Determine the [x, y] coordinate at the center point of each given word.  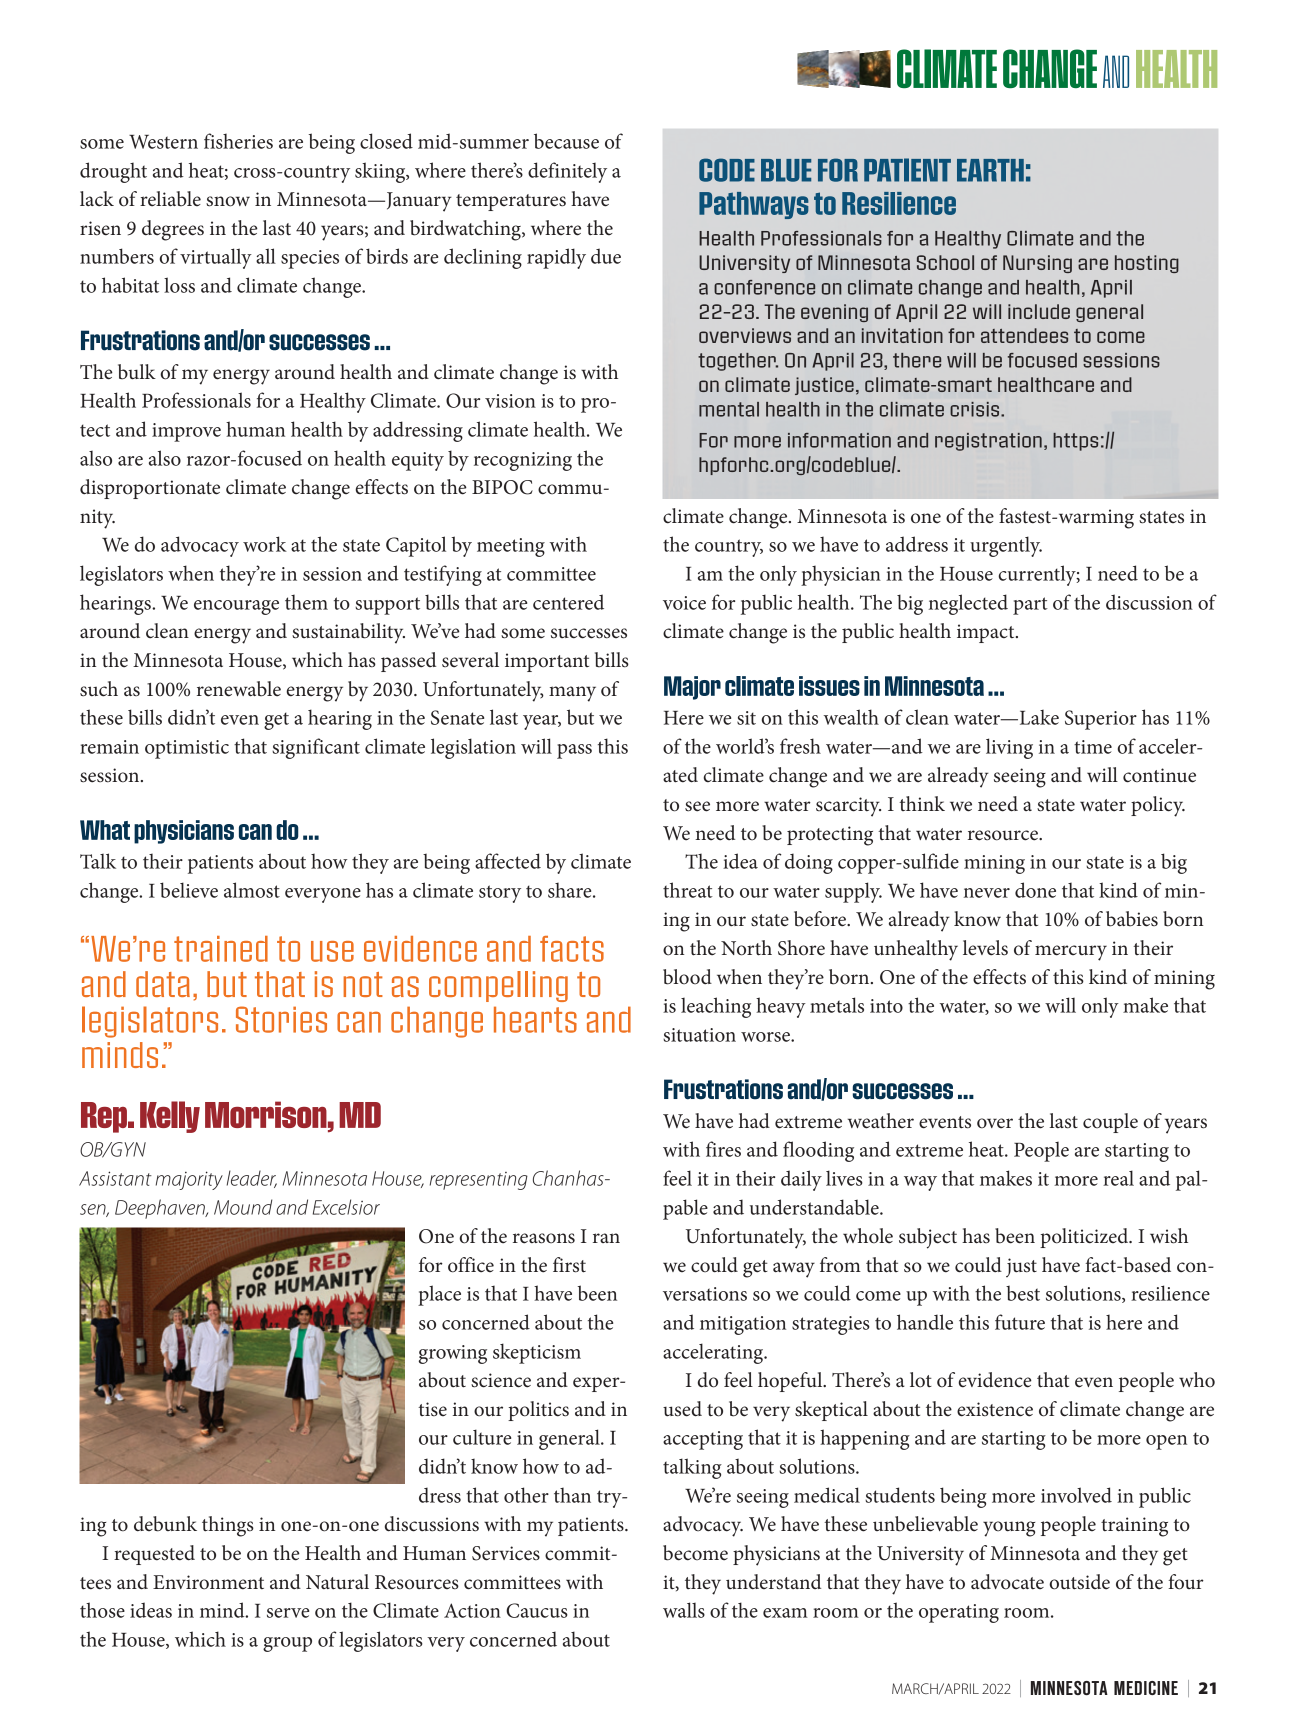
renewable [239, 689]
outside [1079, 1582]
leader [252, 1179]
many [572, 694]
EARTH [990, 170]
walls [684, 1610]
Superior [1101, 720]
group [287, 1644]
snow [228, 201]
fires [723, 1149]
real [1118, 1178]
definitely [567, 172]
